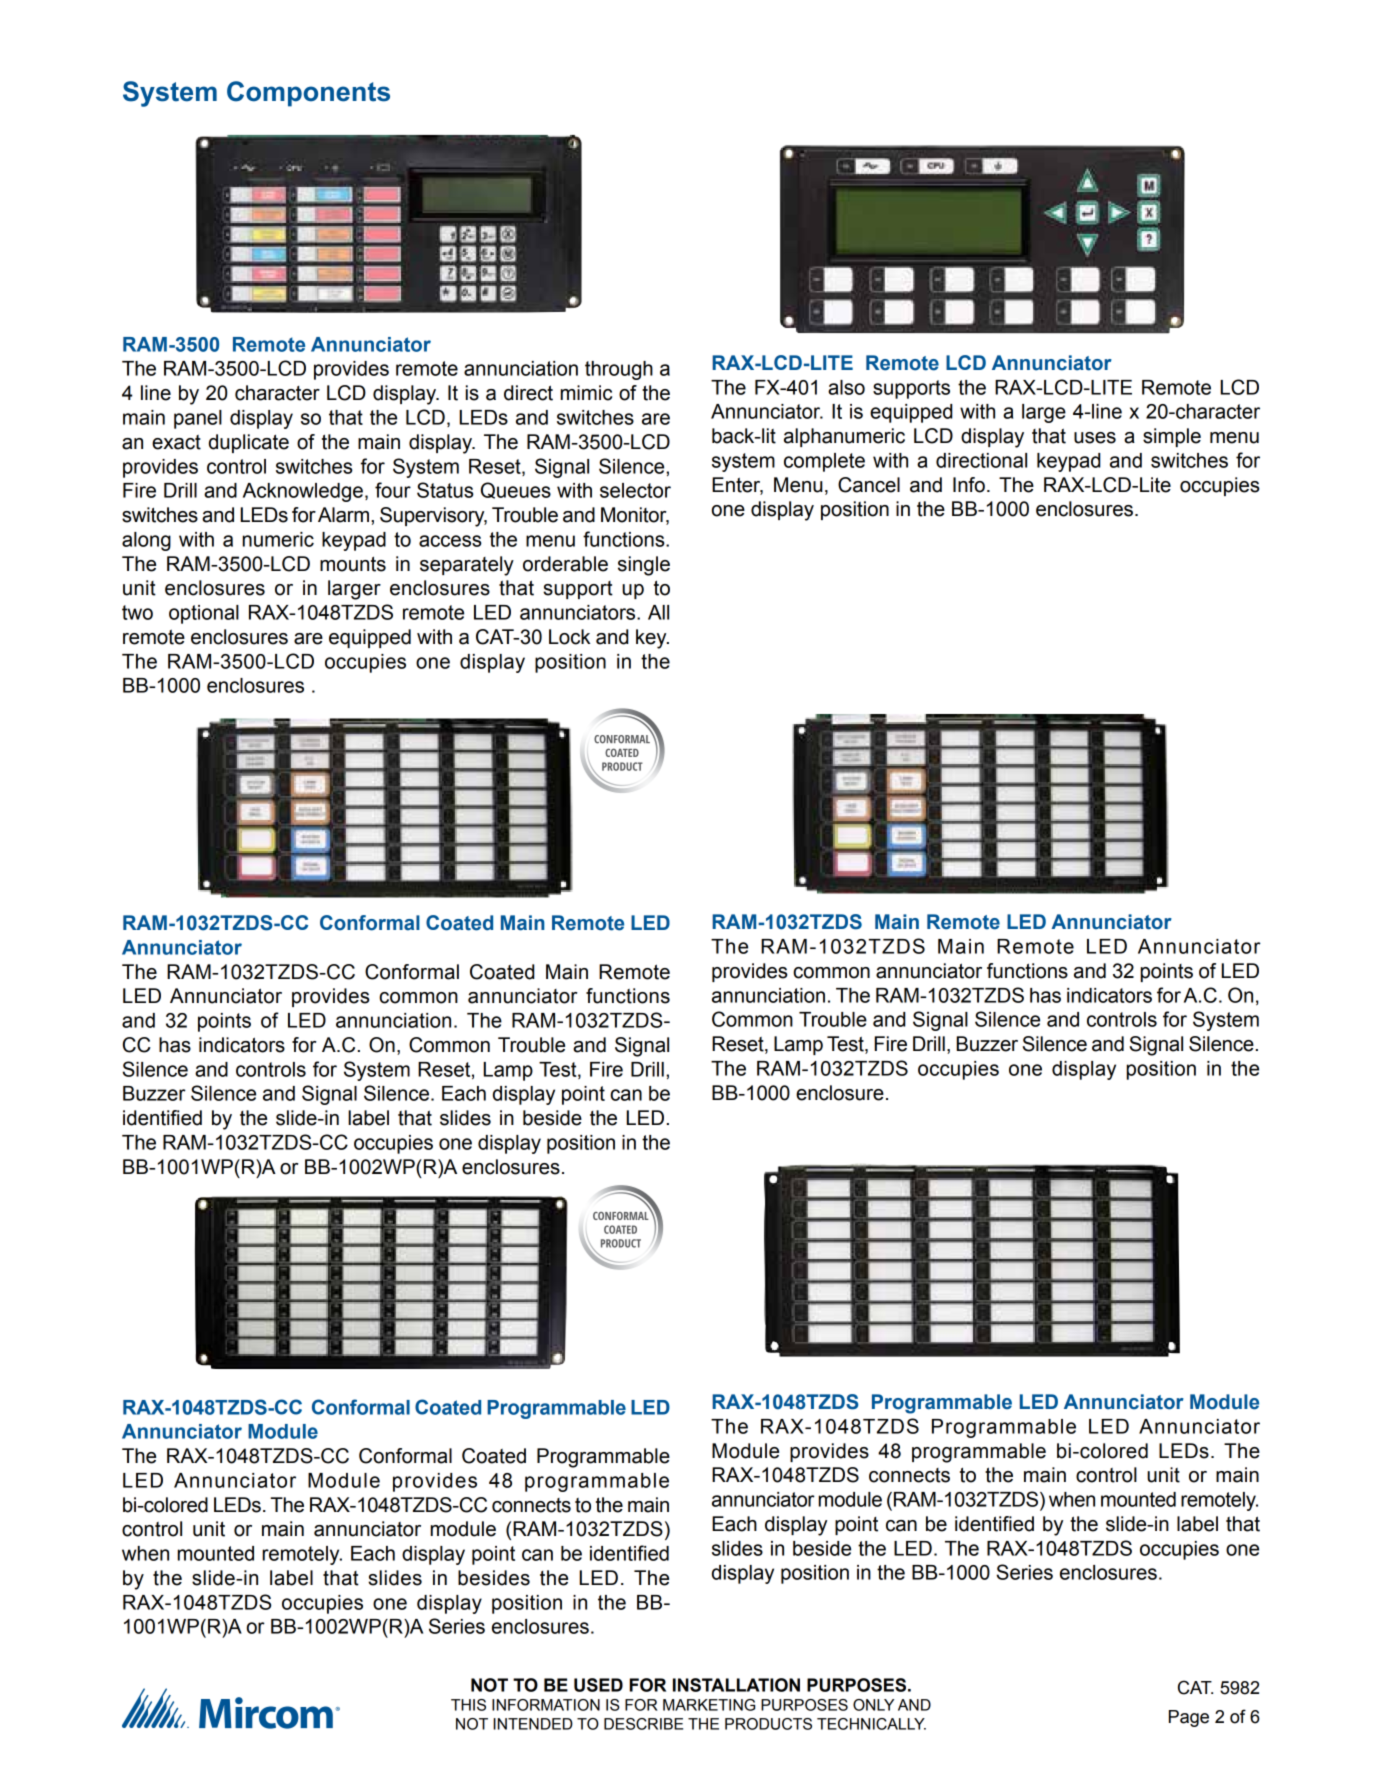  Describe the element at coordinates (204, 614) in the screenshot. I see `optional` at that location.
